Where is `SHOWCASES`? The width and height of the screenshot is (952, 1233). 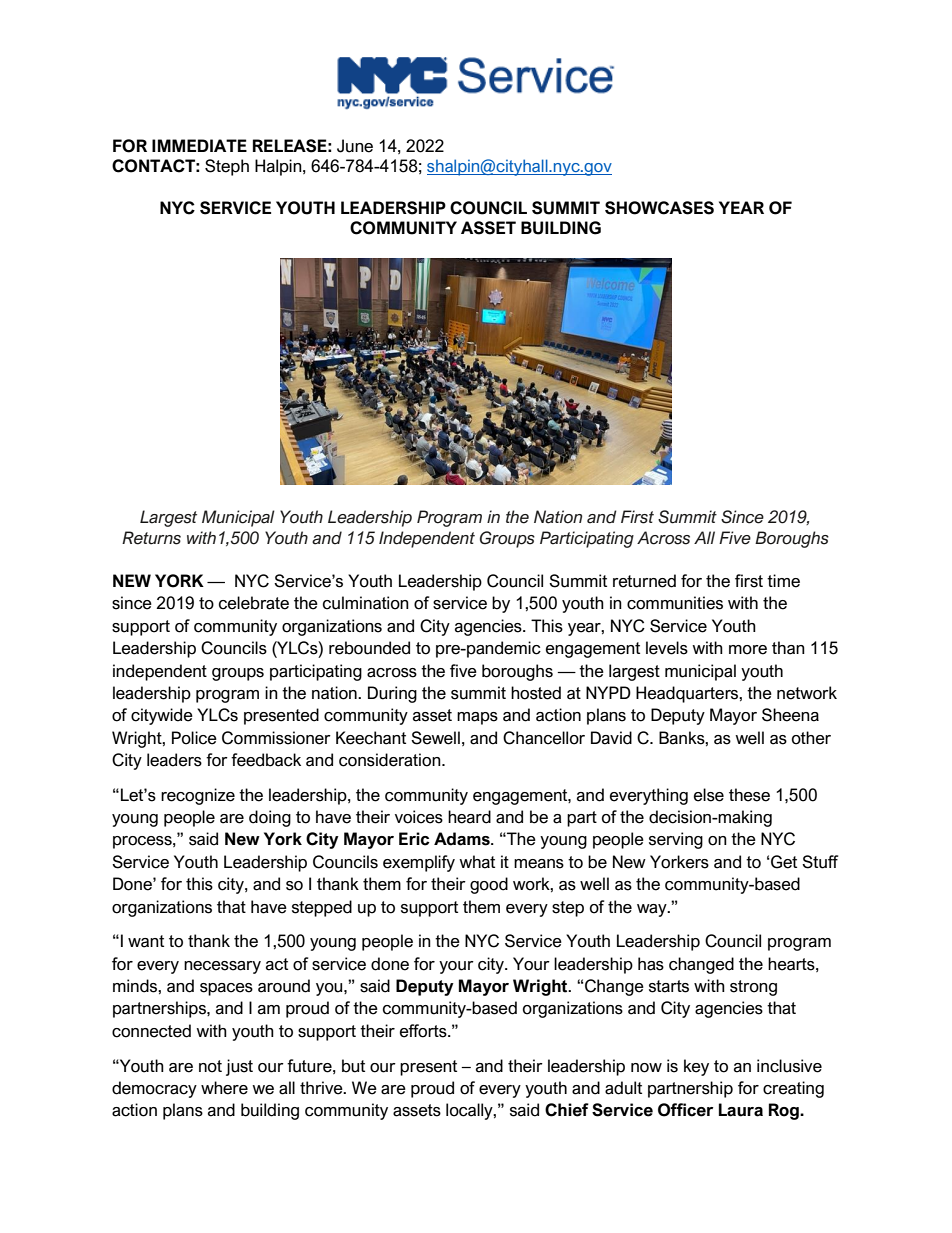 SHOWCASES is located at coordinates (659, 208).
